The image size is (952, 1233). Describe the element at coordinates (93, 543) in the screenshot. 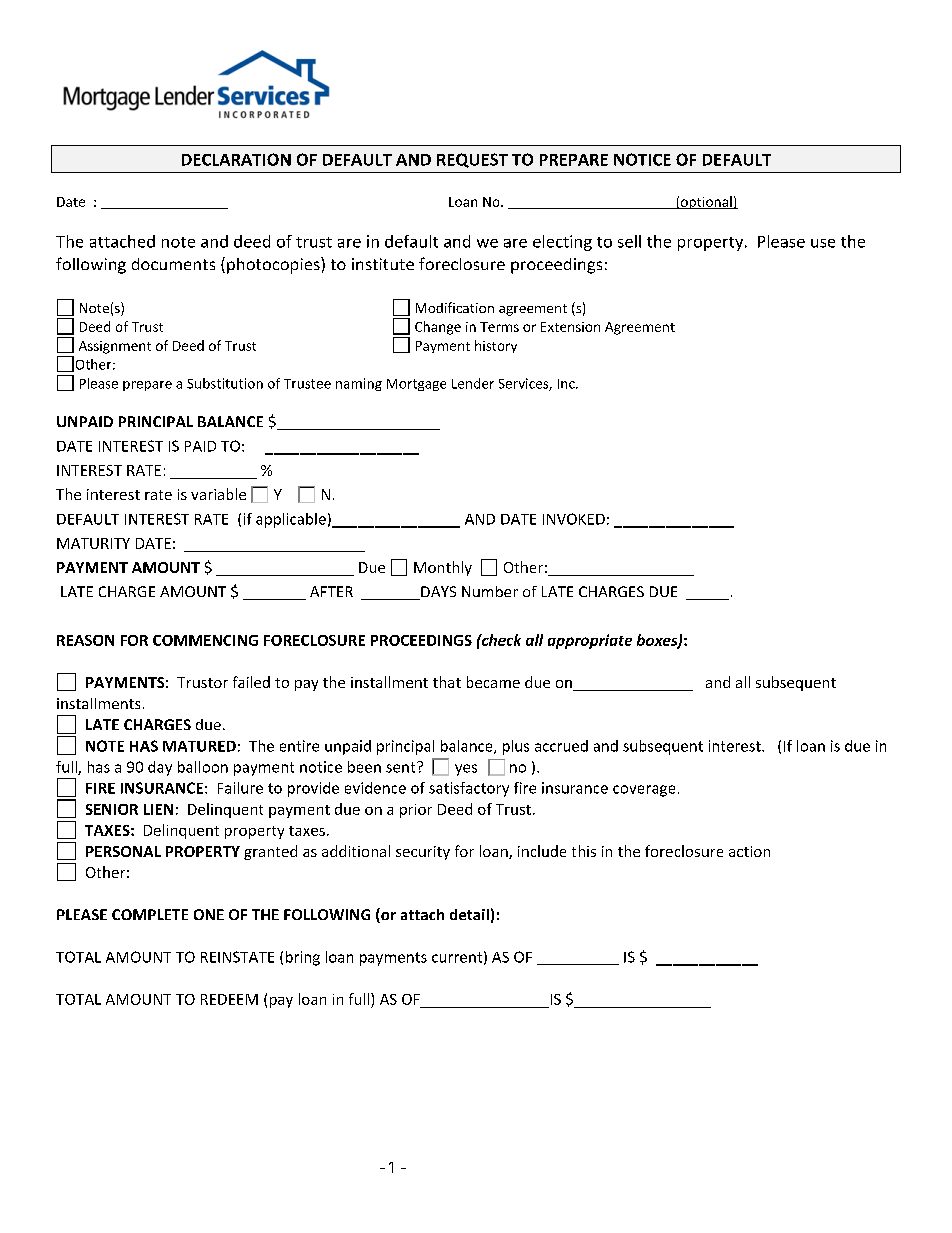

I see `MATURITY` at that location.
